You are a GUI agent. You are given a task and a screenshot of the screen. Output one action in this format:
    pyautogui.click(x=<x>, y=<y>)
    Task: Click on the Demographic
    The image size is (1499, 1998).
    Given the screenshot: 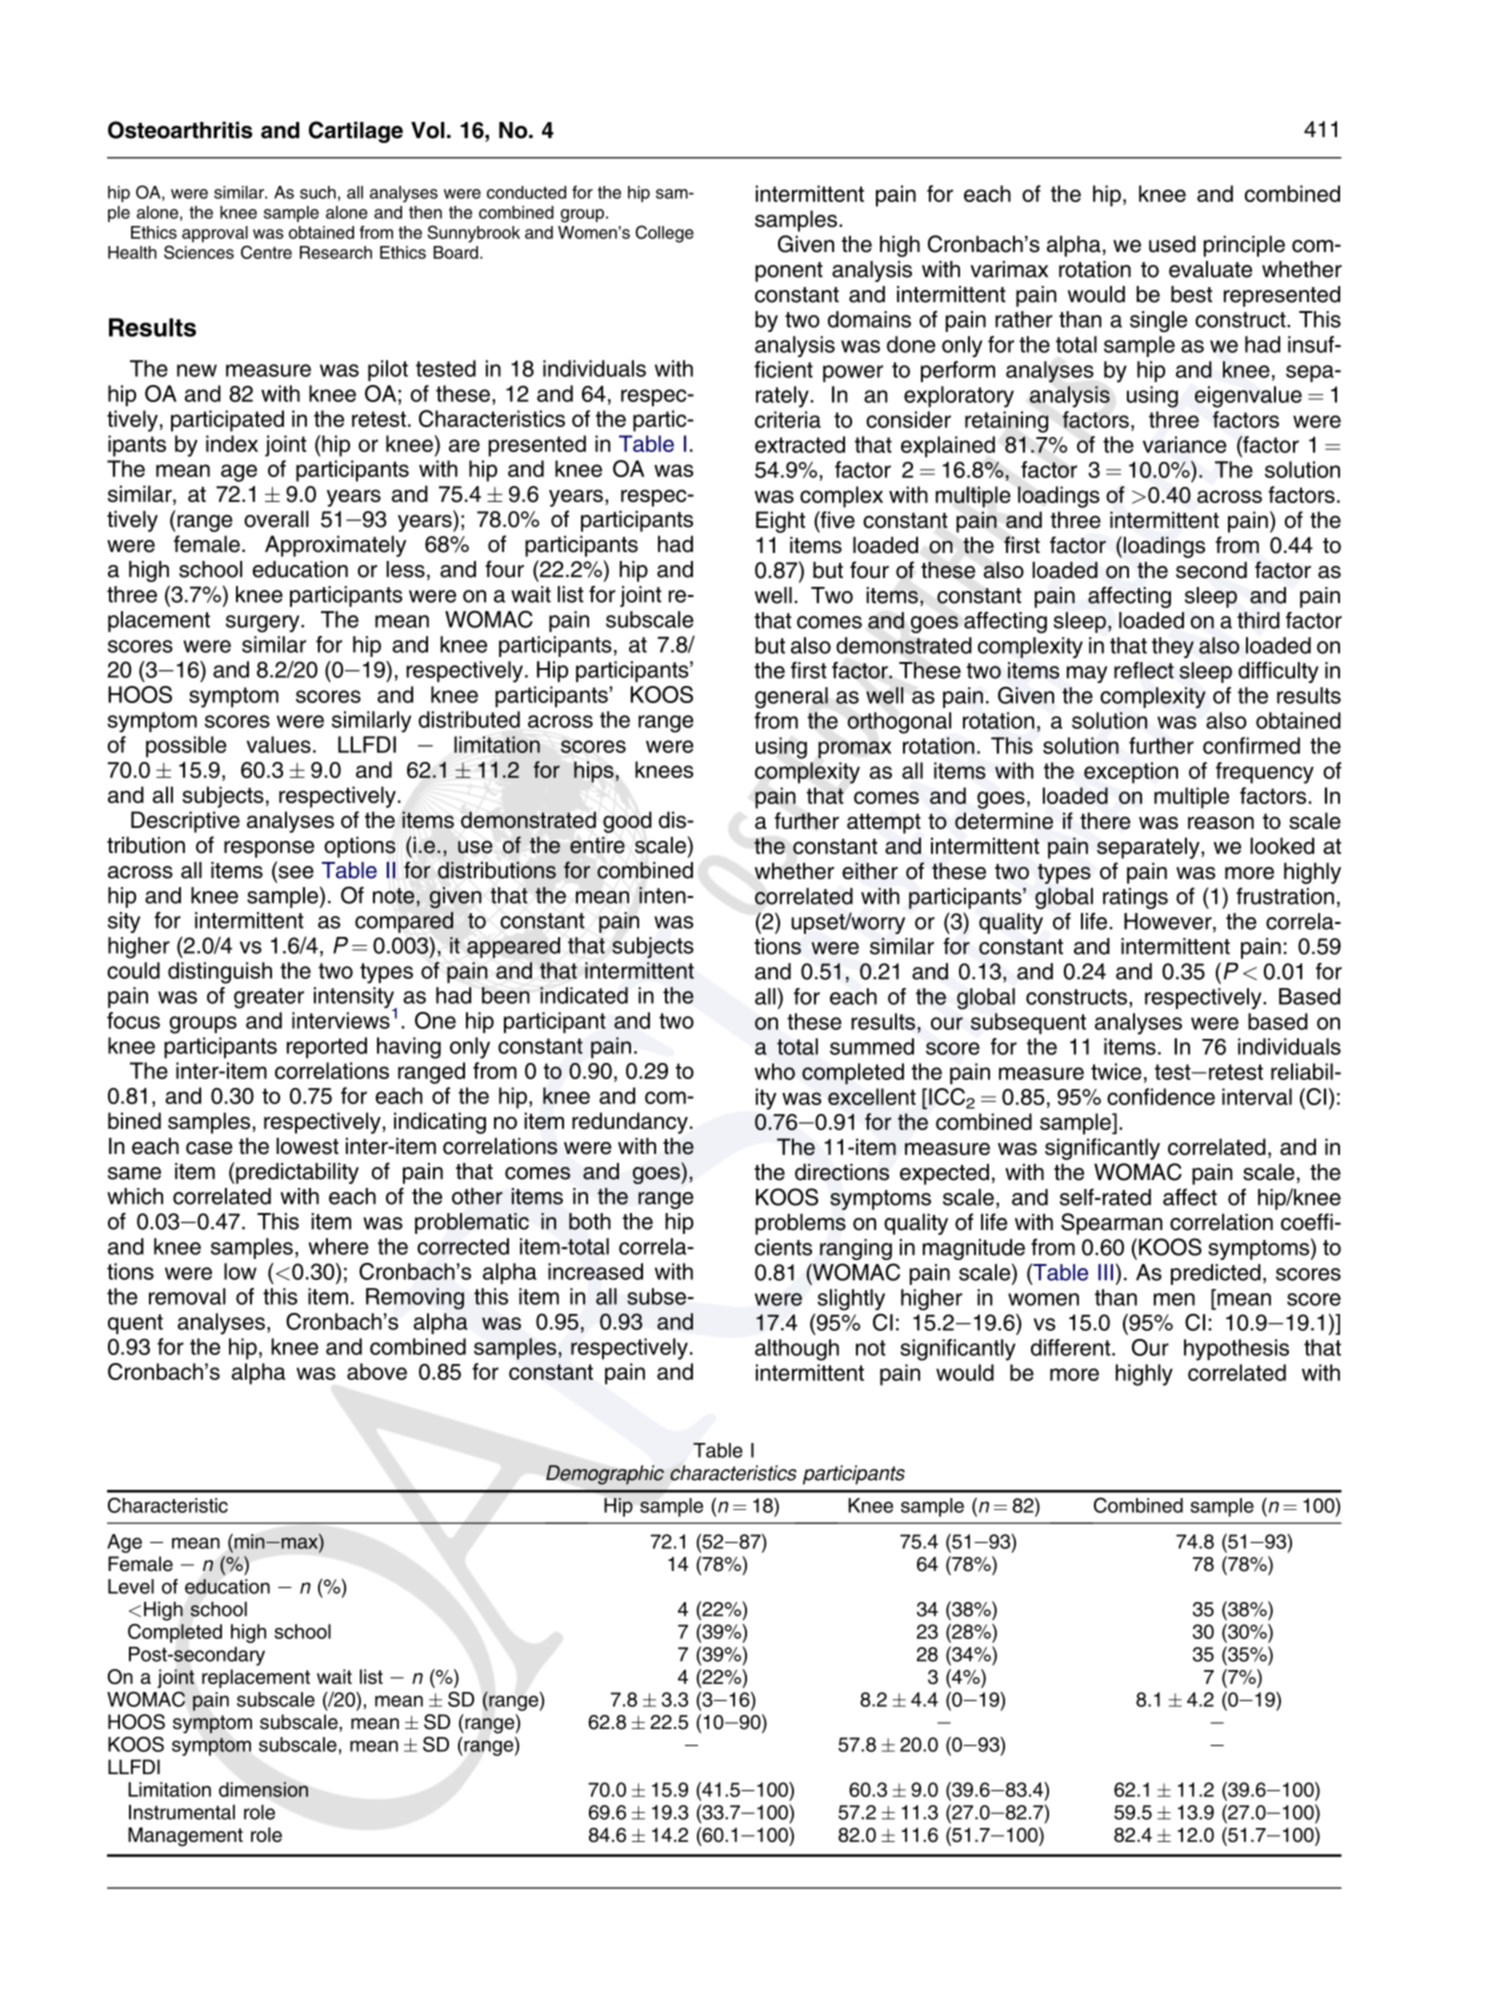 What is the action you would take?
    pyautogui.click(x=605, y=1475)
